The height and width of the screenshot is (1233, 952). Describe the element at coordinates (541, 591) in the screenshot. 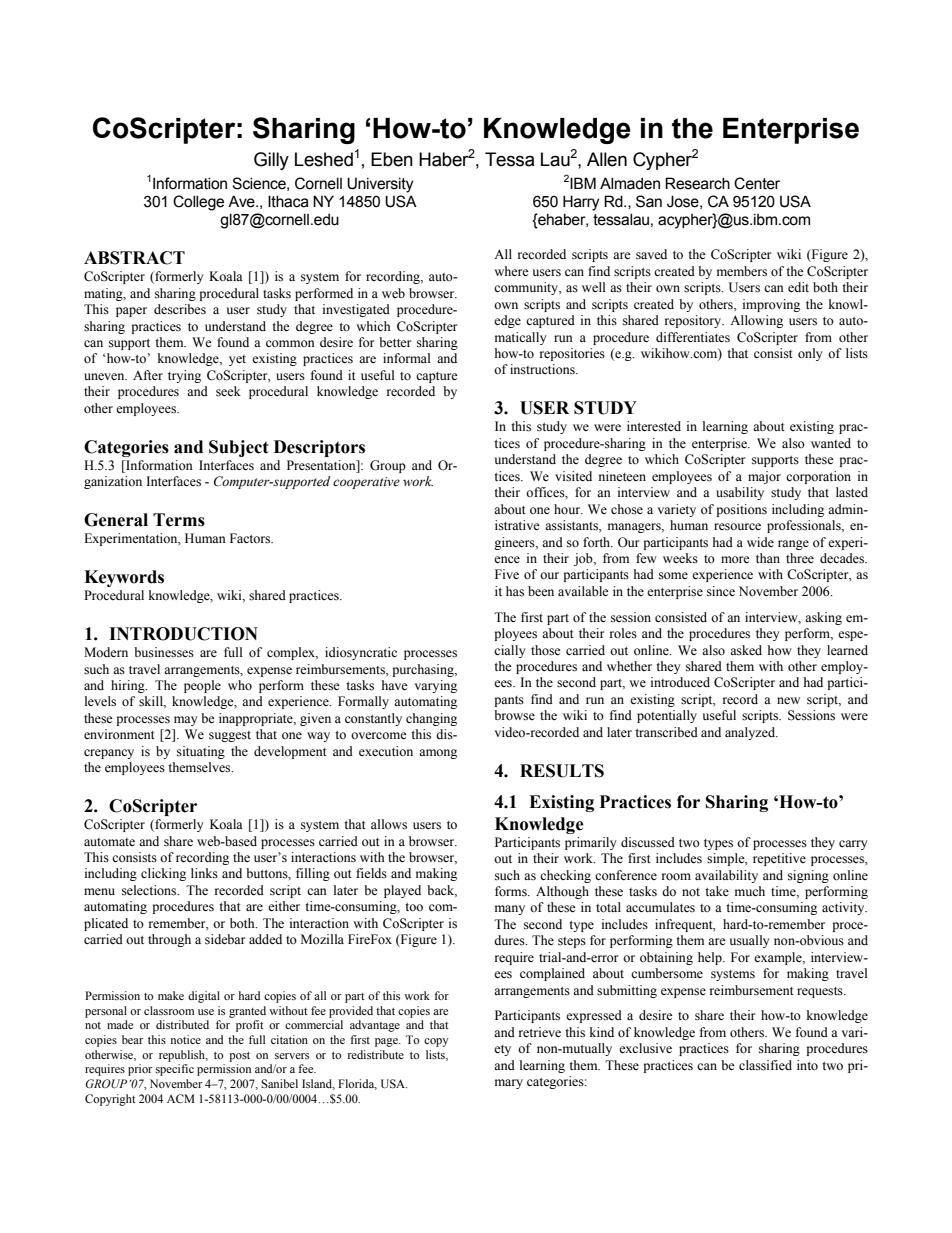

I see `been` at that location.
